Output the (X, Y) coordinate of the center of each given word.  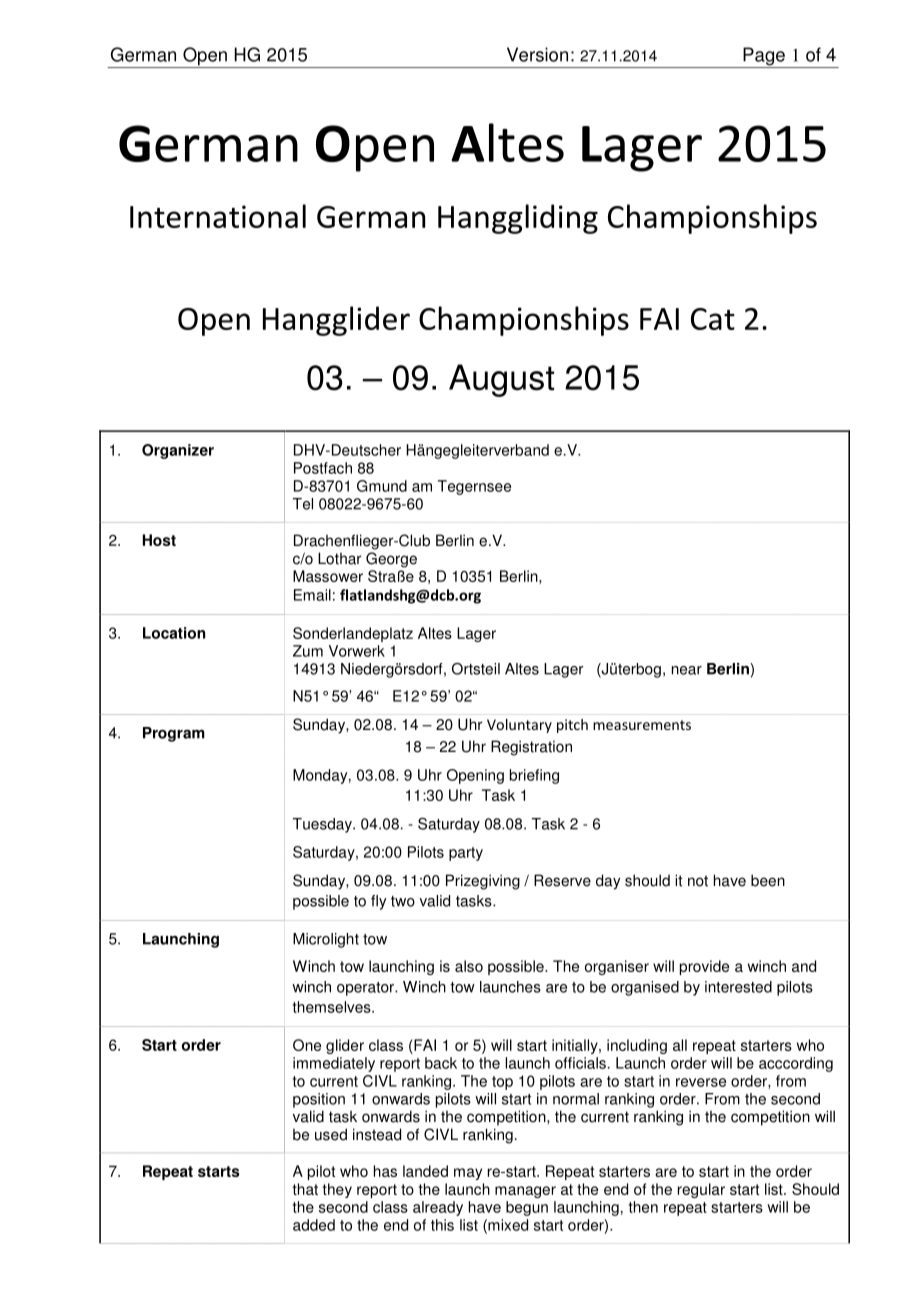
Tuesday (323, 825)
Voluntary (519, 726)
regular (701, 1190)
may (468, 1174)
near (687, 670)
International (218, 216)
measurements (642, 725)
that (305, 1189)
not (698, 881)
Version (537, 54)
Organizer (178, 451)
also (469, 966)
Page (764, 57)
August (501, 380)
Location (174, 633)
